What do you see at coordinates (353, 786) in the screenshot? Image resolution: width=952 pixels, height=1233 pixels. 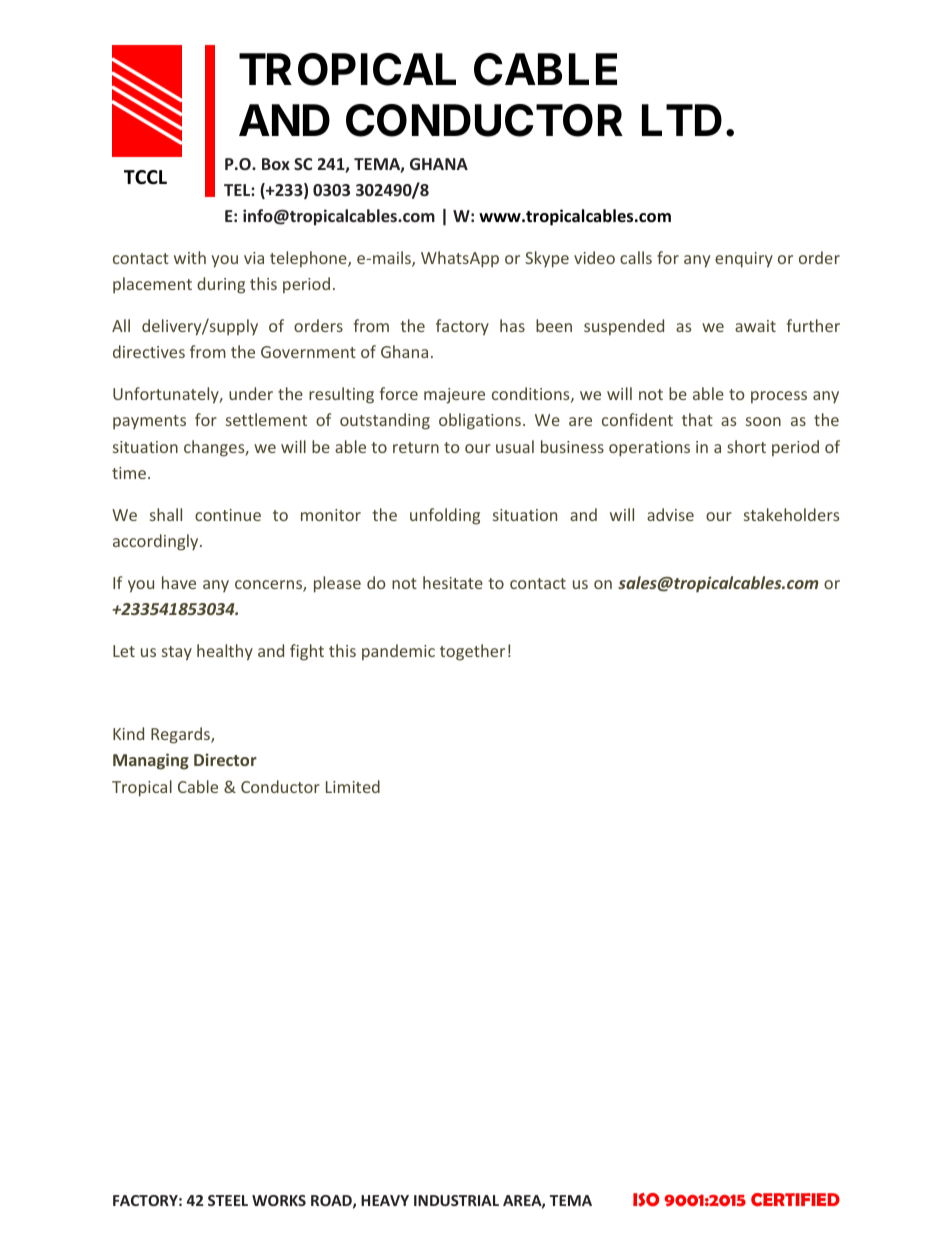 I see `Limited` at bounding box center [353, 786].
